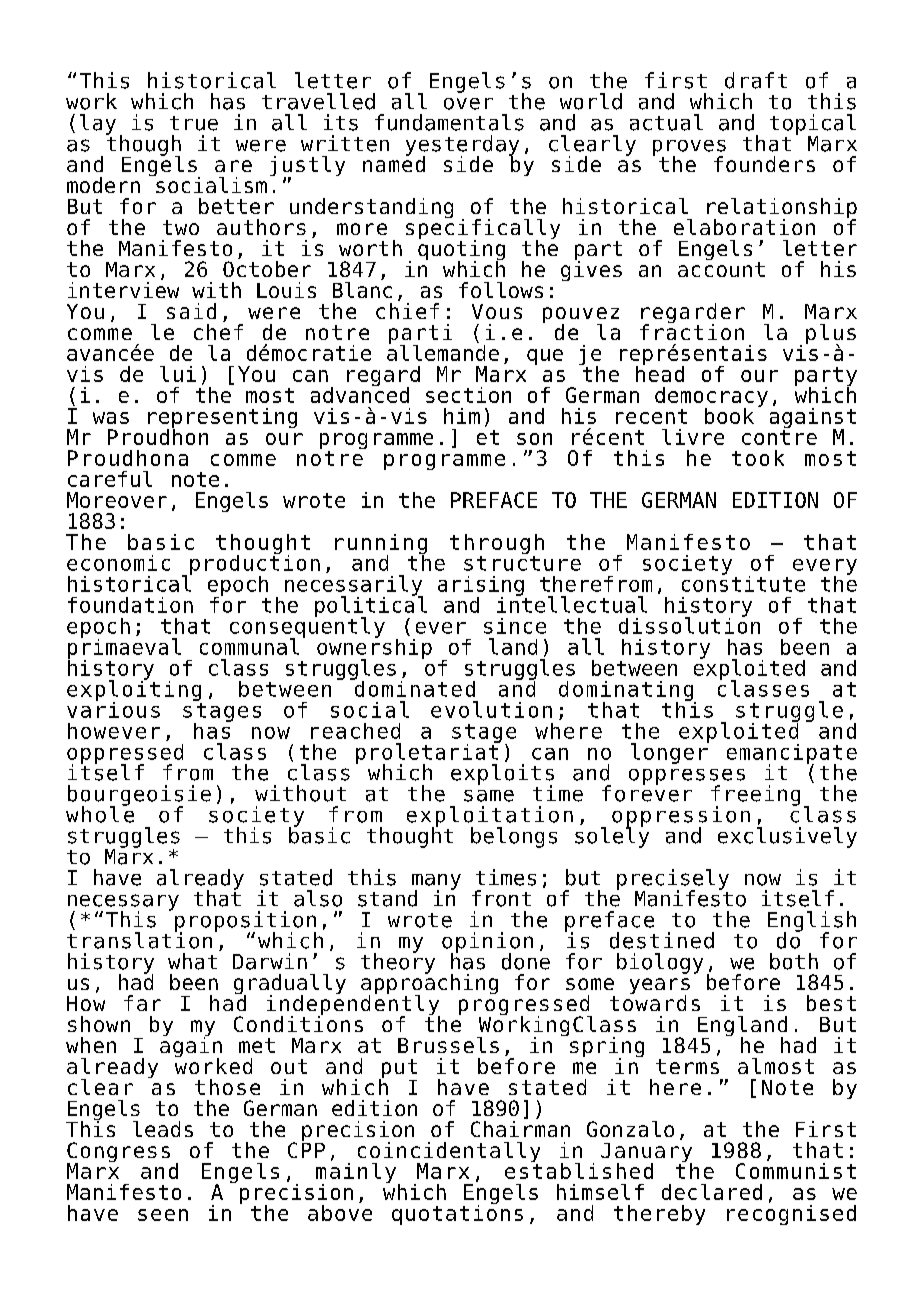 The image size is (924, 1308). I want to click on coincidentally, so click(449, 1153).
